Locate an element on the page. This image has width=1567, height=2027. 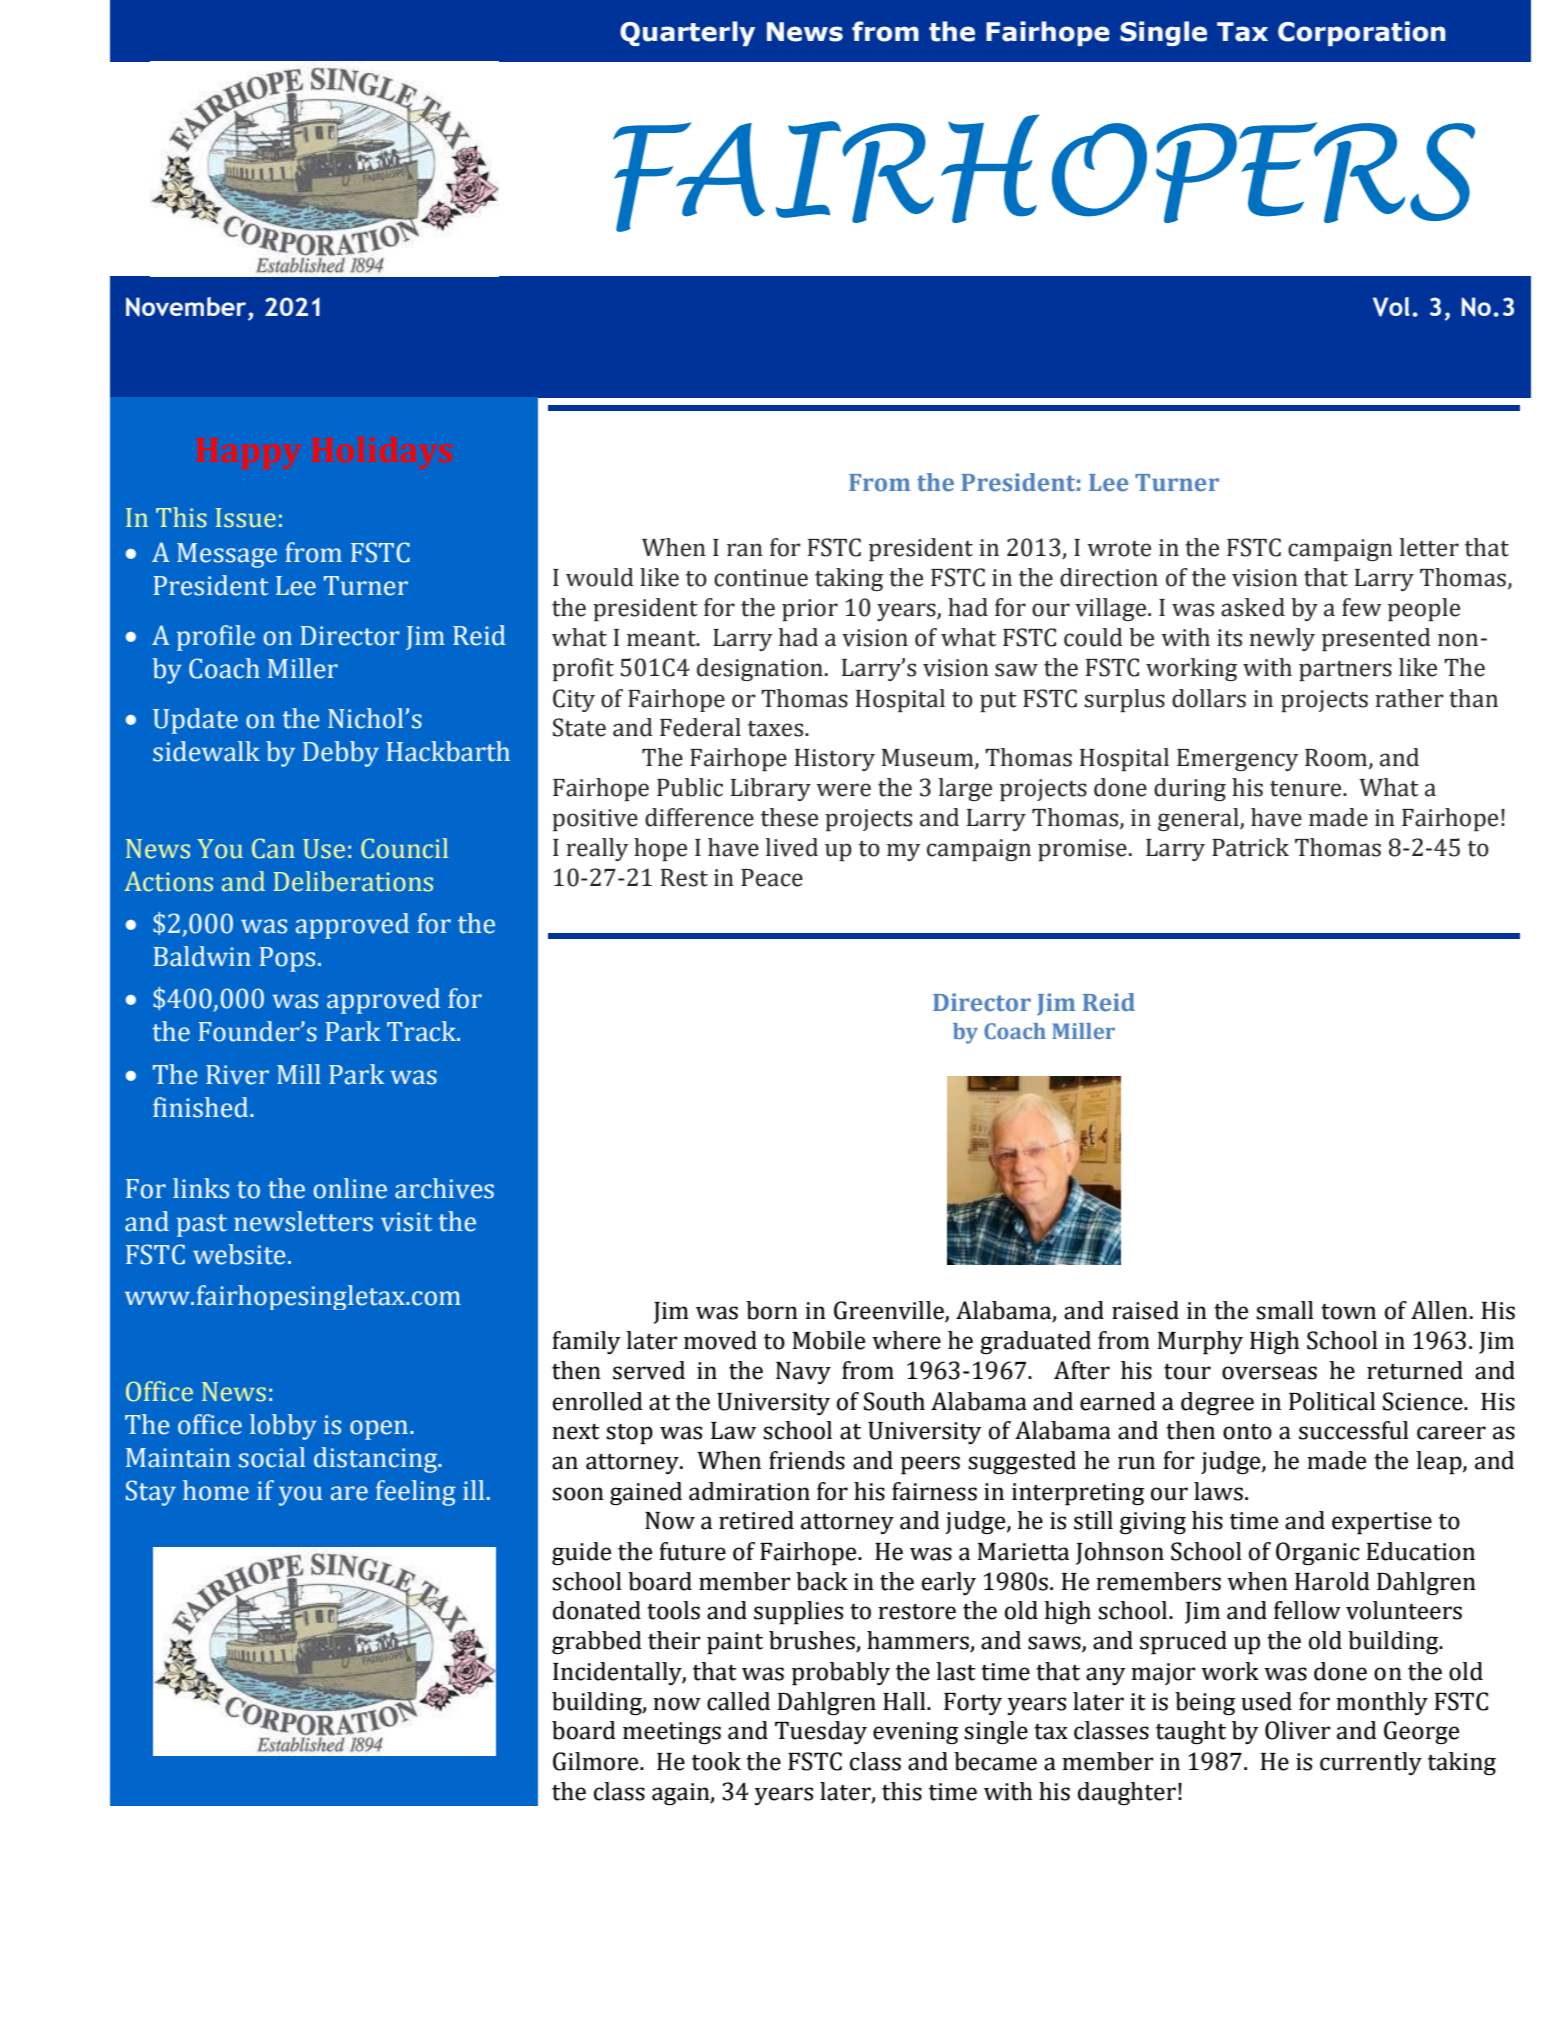
Tuesday is located at coordinates (821, 1732).
